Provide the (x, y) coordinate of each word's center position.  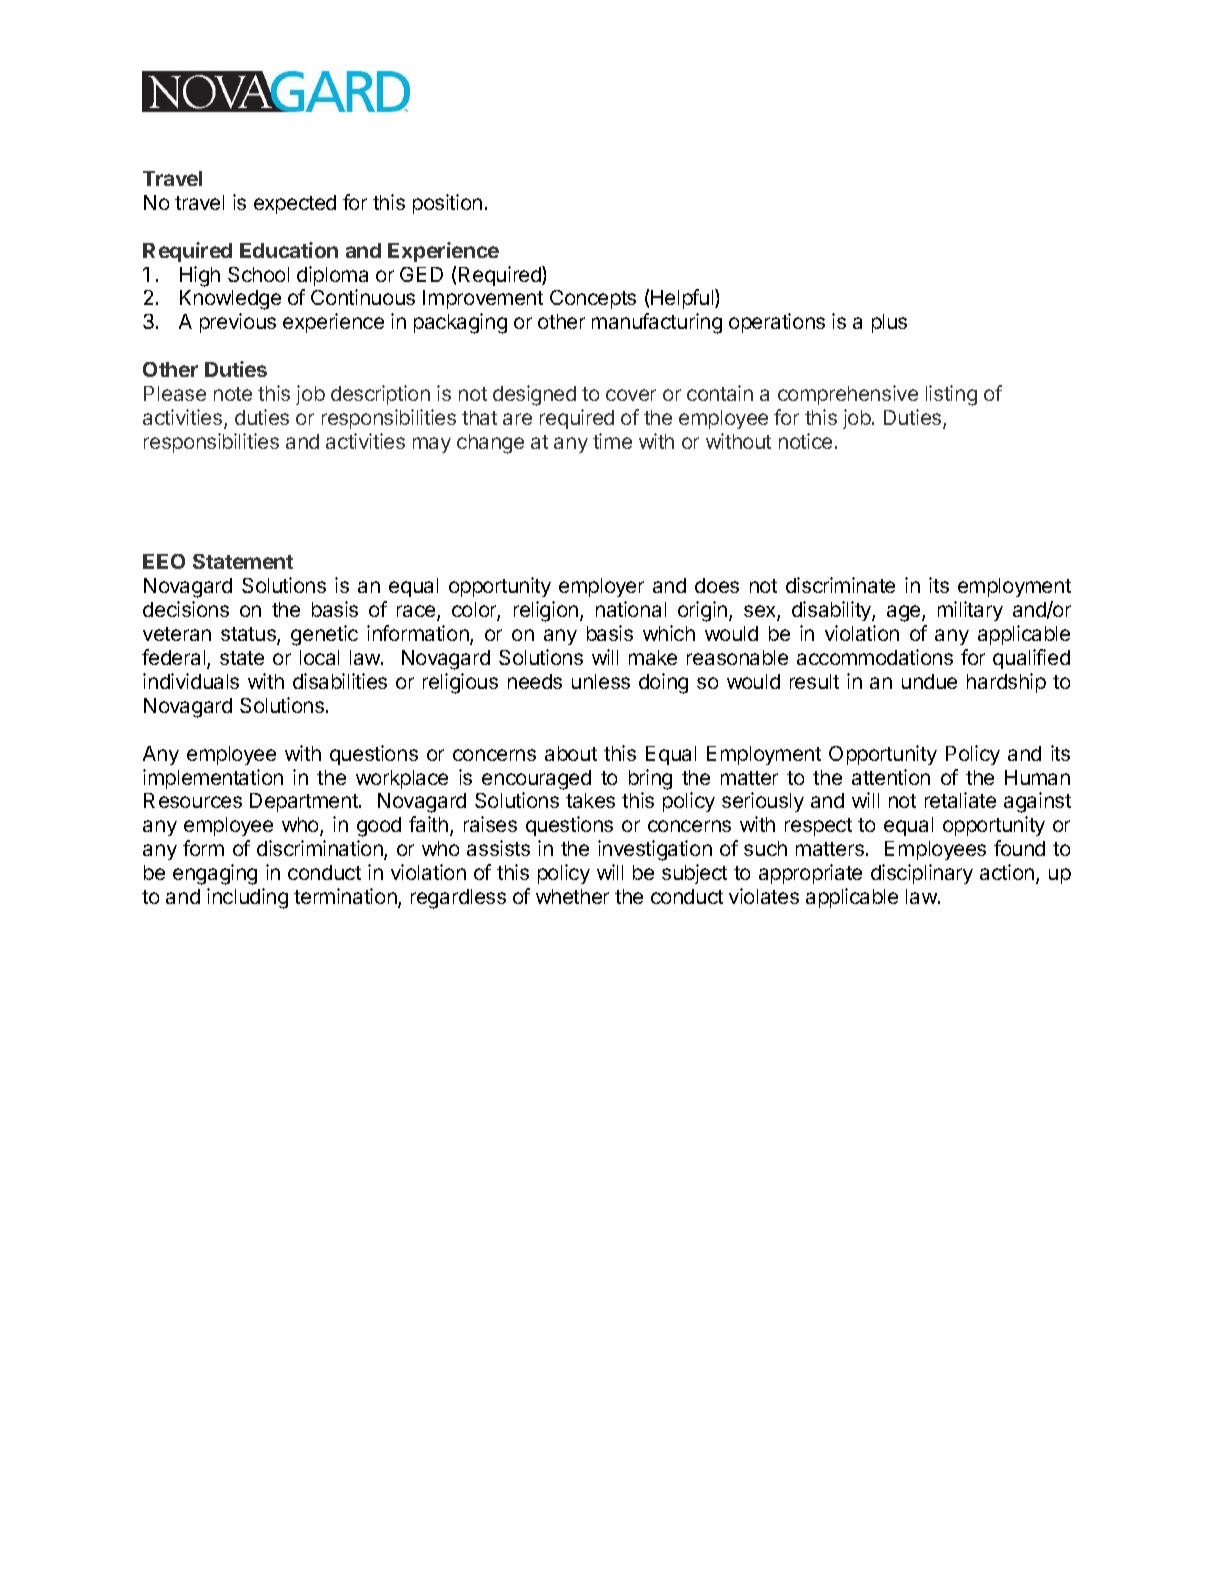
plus (889, 323)
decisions (186, 609)
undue (929, 681)
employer (601, 587)
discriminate (840, 585)
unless (601, 681)
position (447, 204)
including (247, 898)
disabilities (340, 681)
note (233, 394)
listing (951, 395)
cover (631, 395)
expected (295, 204)
